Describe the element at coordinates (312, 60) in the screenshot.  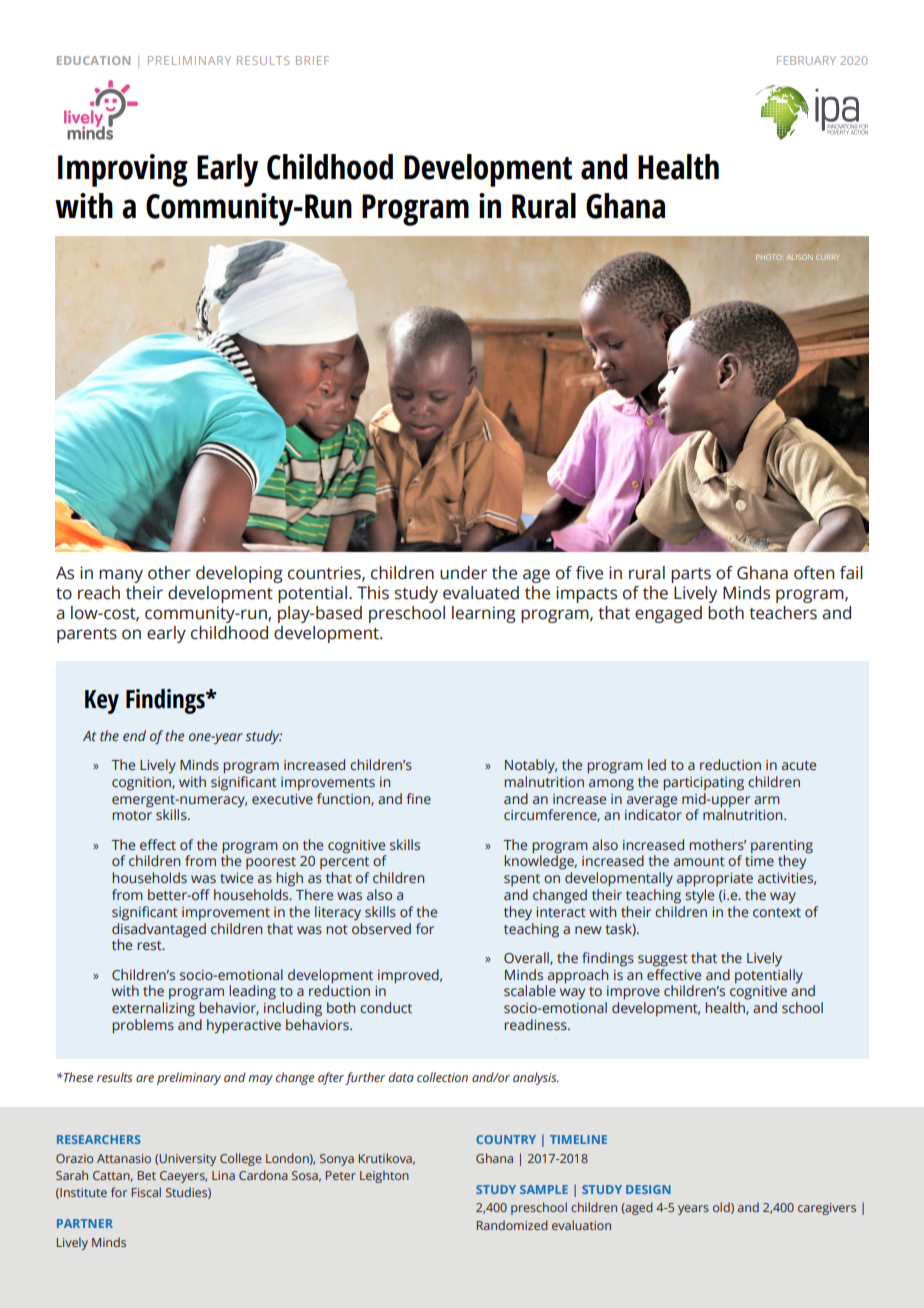
I see `BRIEF` at that location.
